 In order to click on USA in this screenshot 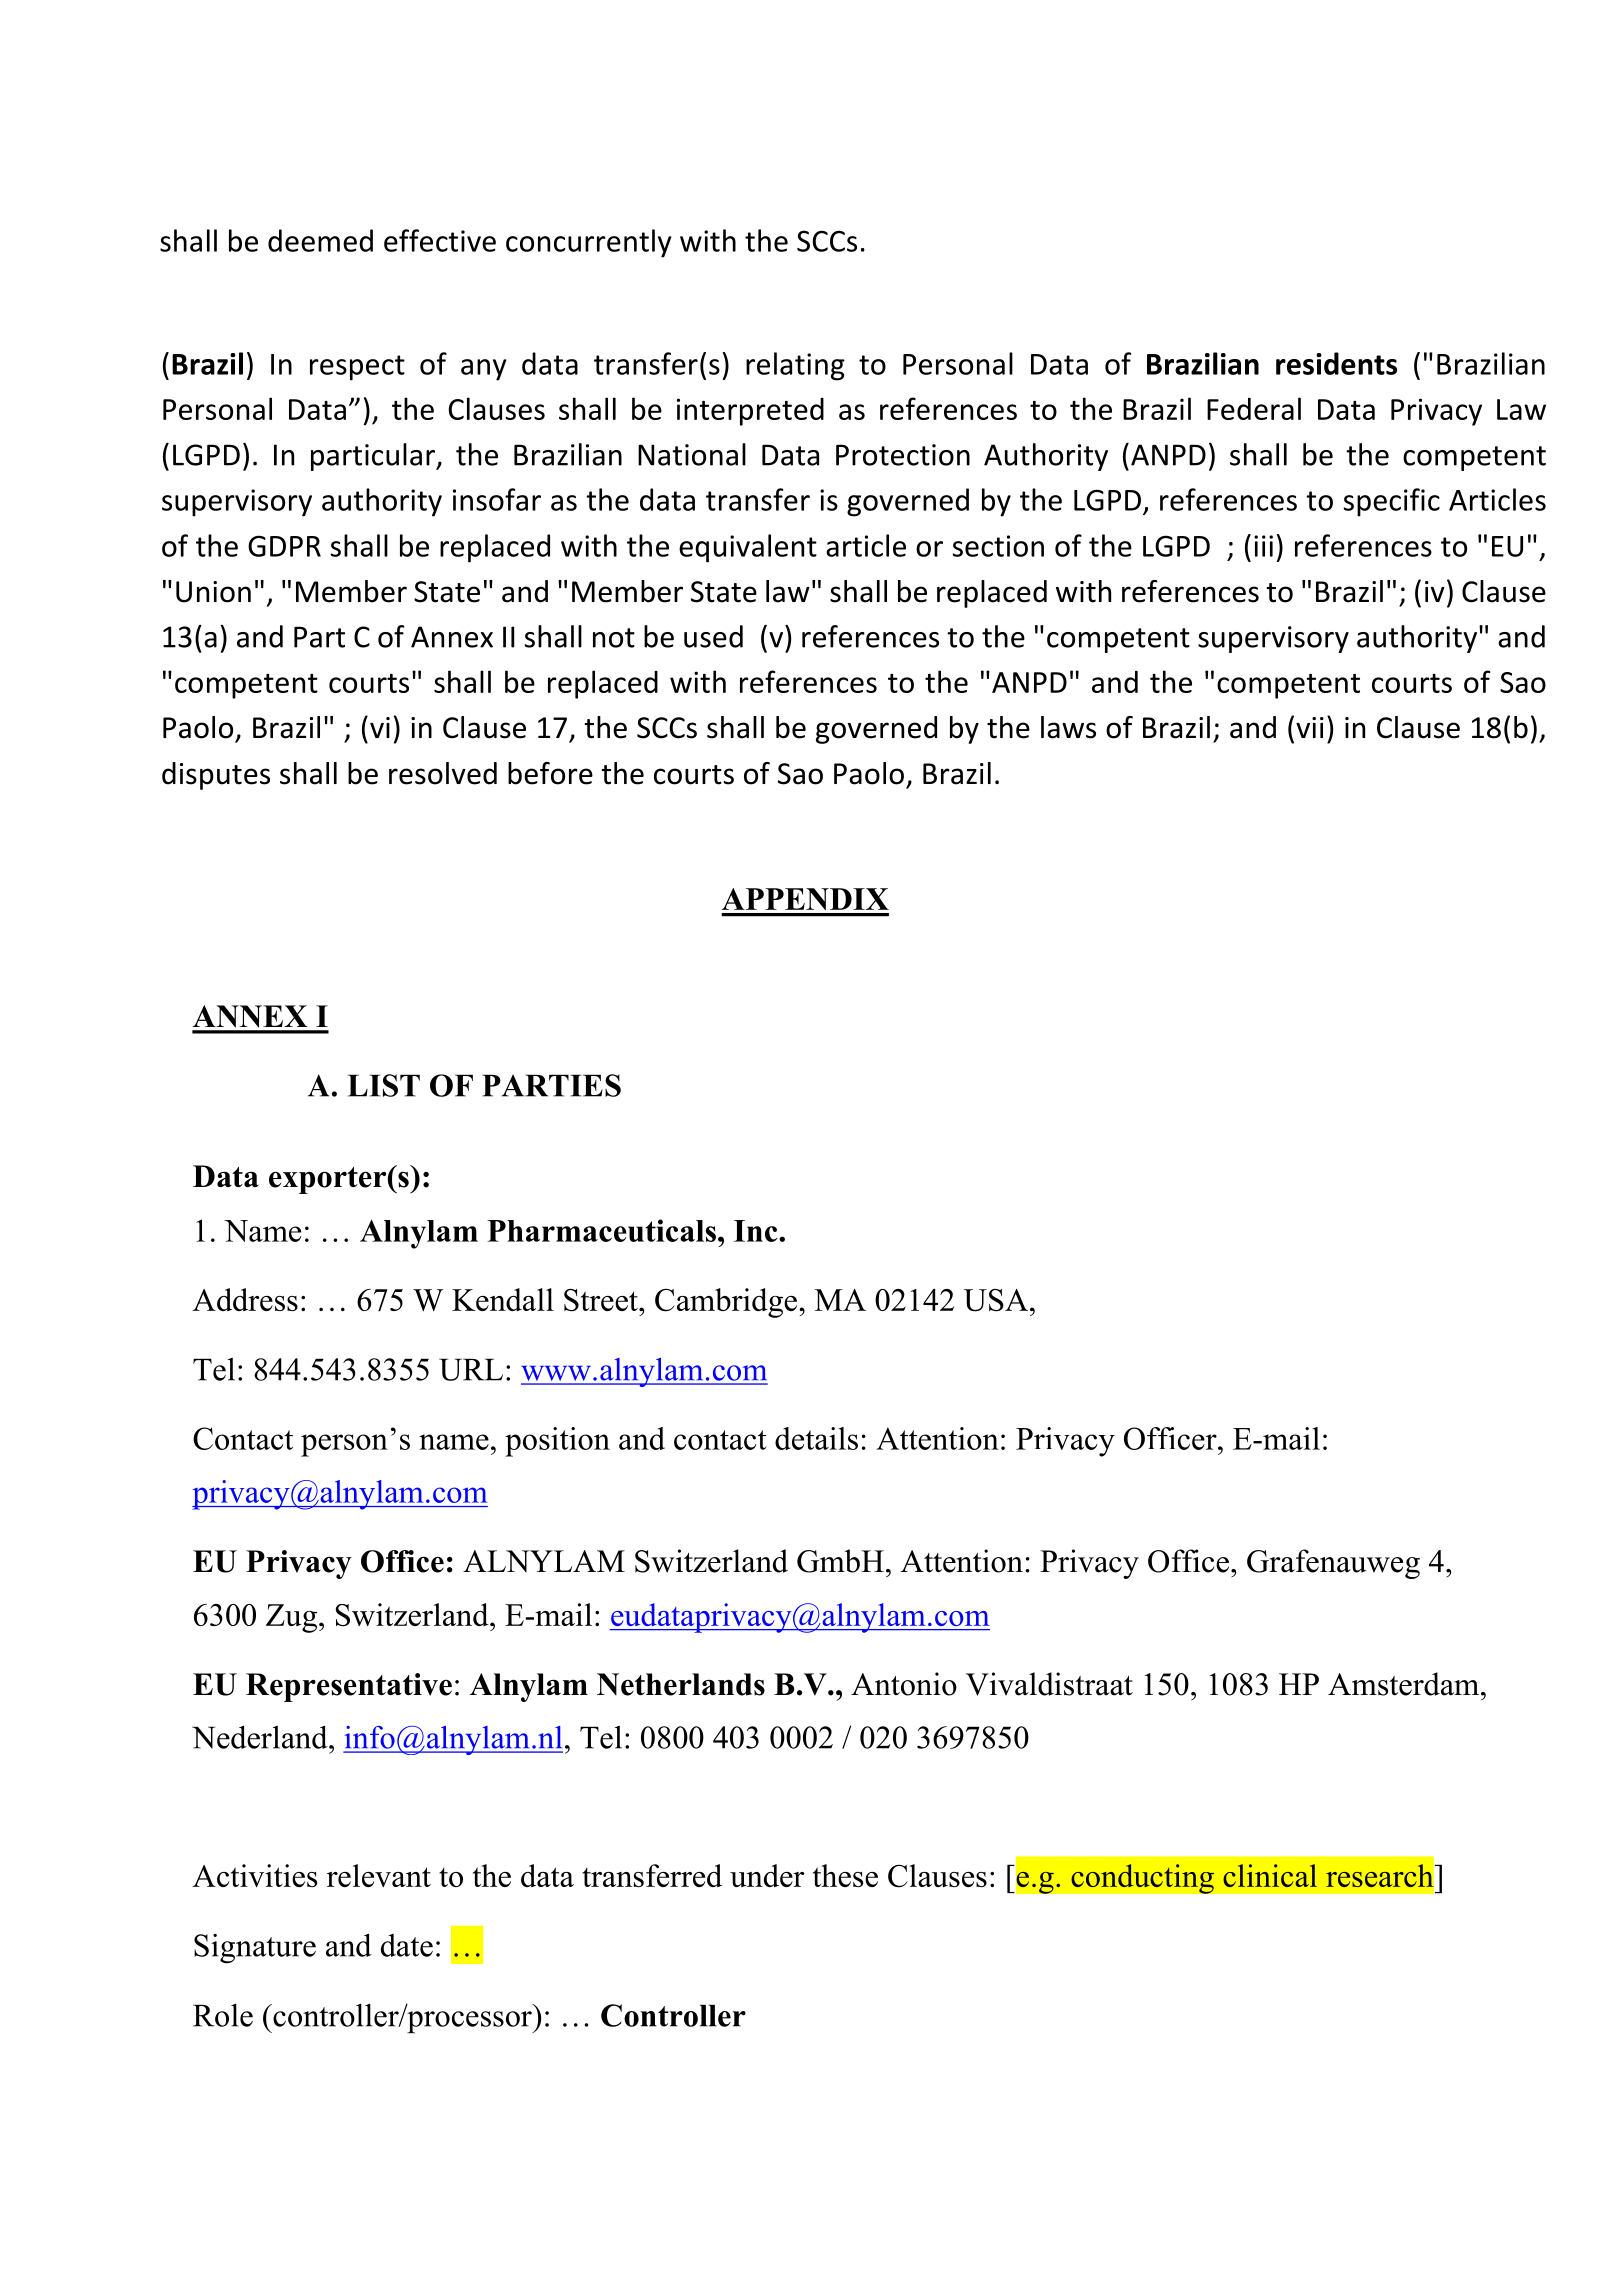, I will do `click(996, 1300)`.
